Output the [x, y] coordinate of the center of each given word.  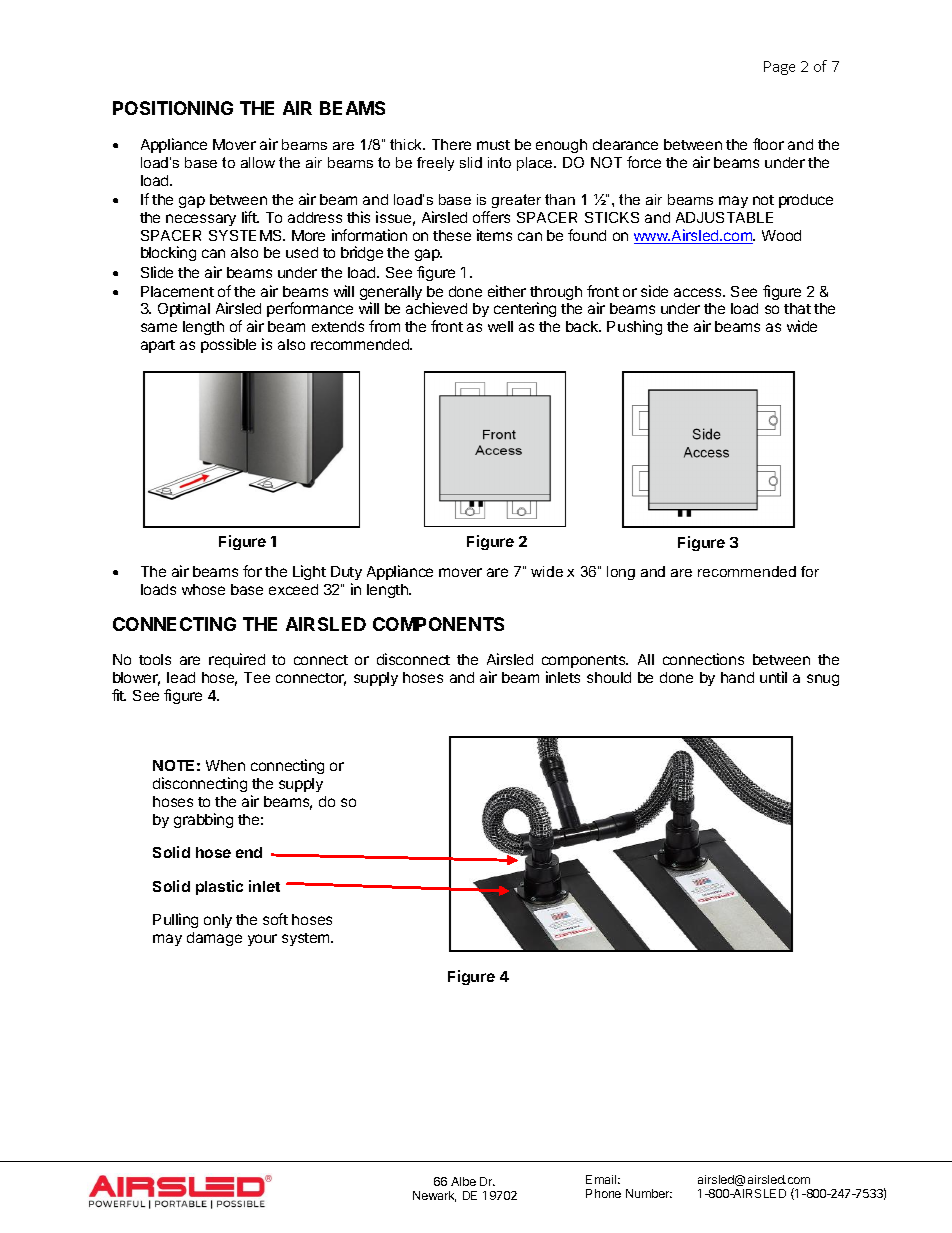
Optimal [184, 309]
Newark [434, 1196]
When [225, 765]
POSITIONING [173, 108]
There [451, 144]
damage [214, 939]
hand [737, 677]
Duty [346, 573]
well [500, 326]
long [621, 573]
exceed [293, 589]
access [699, 292]
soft [275, 919]
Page [779, 68]
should [609, 677]
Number [649, 1193]
